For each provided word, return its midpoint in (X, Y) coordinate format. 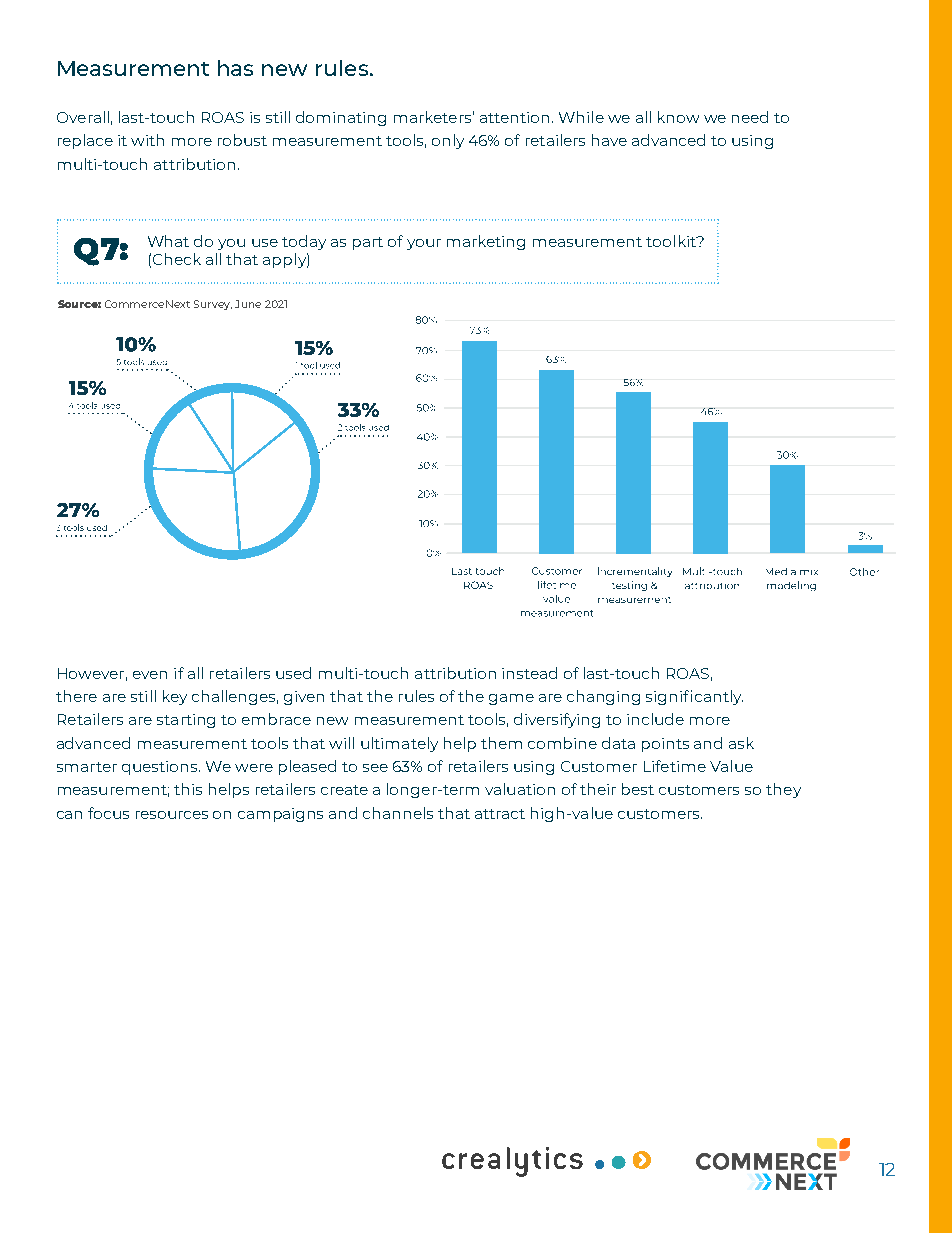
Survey (213, 305)
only (448, 141)
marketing (486, 242)
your (424, 244)
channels (398, 813)
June (248, 304)
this (188, 789)
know (678, 117)
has (235, 68)
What (168, 241)
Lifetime (675, 766)
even (150, 675)
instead (529, 673)
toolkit (672, 241)
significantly (694, 697)
